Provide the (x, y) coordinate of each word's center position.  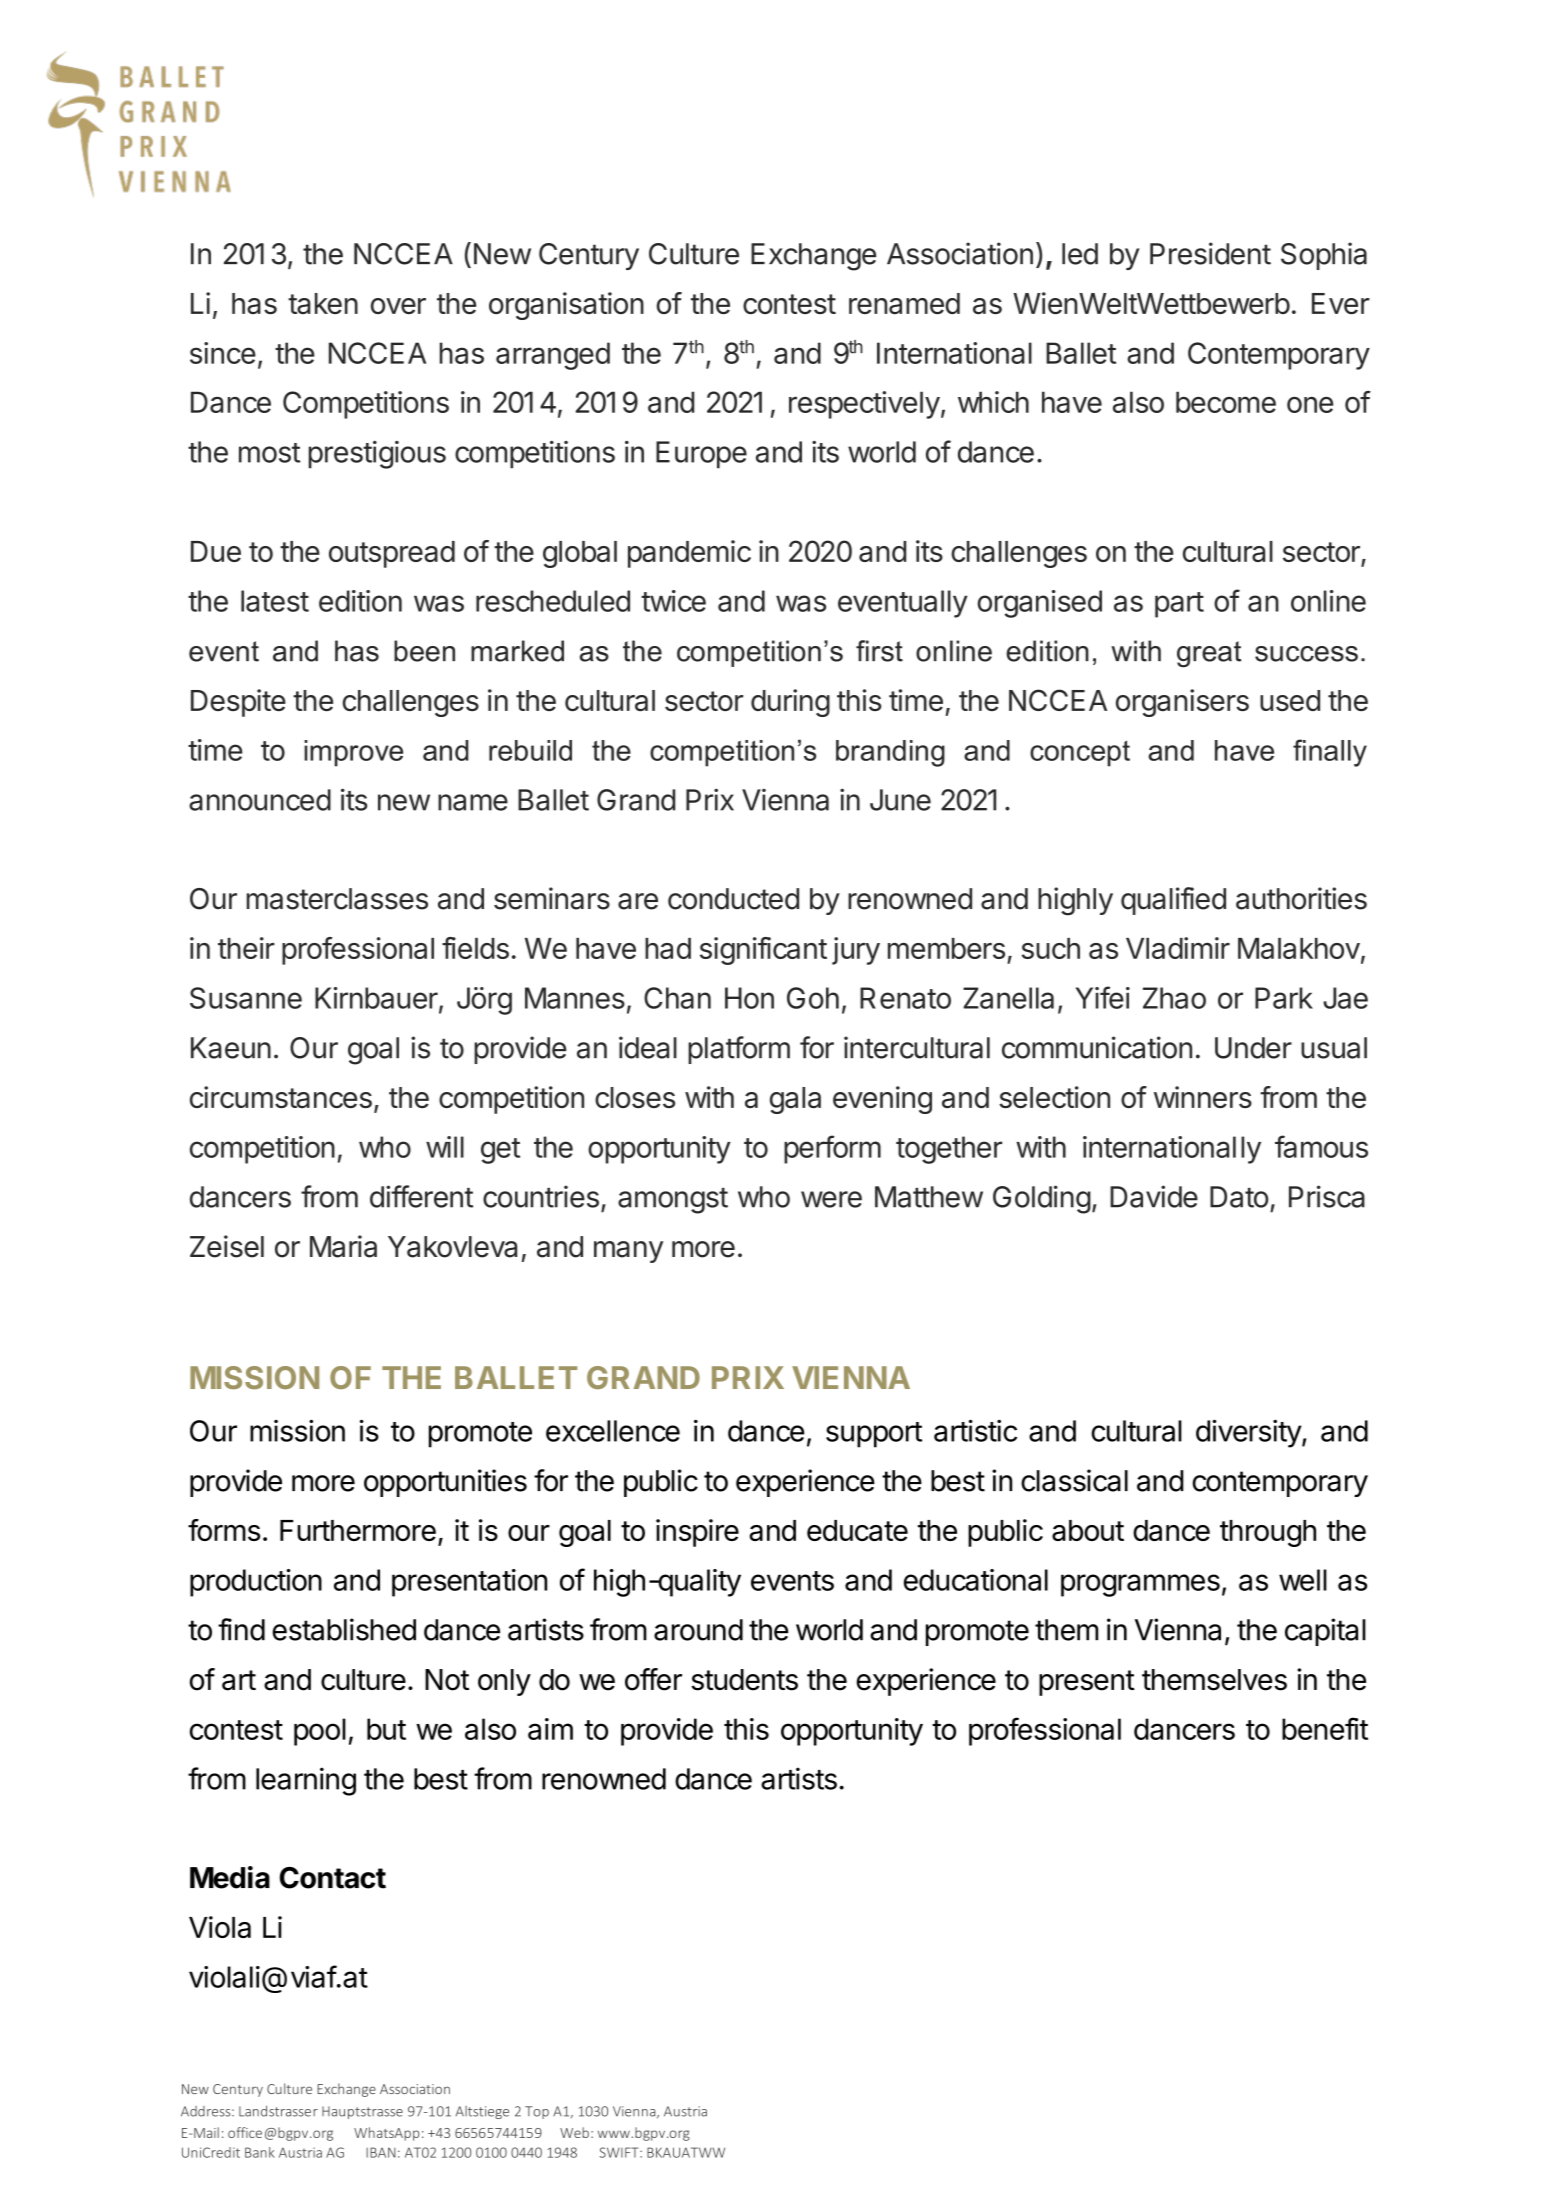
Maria (343, 1246)
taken (323, 303)
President (1210, 253)
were (831, 1199)
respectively (864, 405)
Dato (1239, 1197)
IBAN (381, 2152)
